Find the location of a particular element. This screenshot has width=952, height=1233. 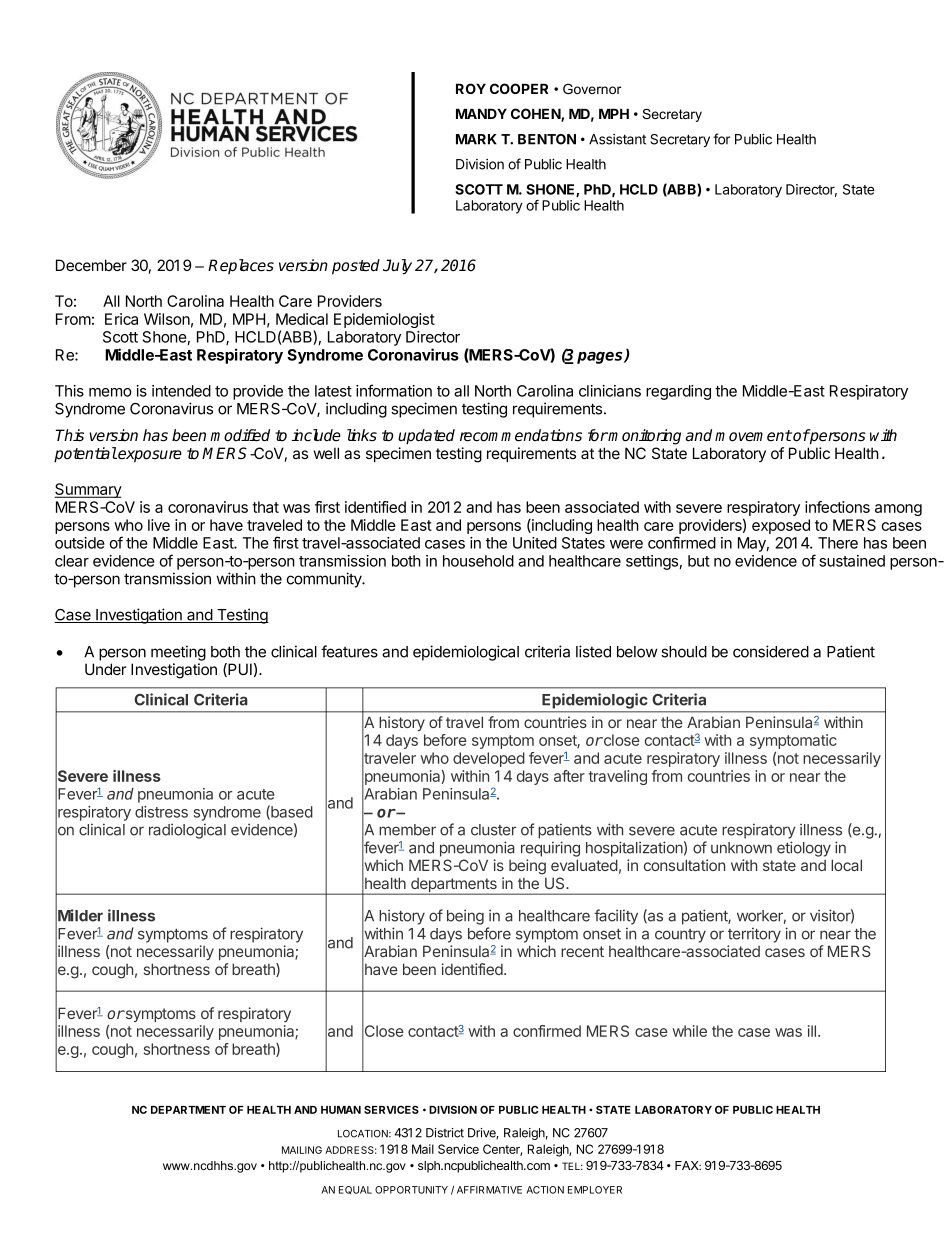

movement is located at coordinates (753, 436).
